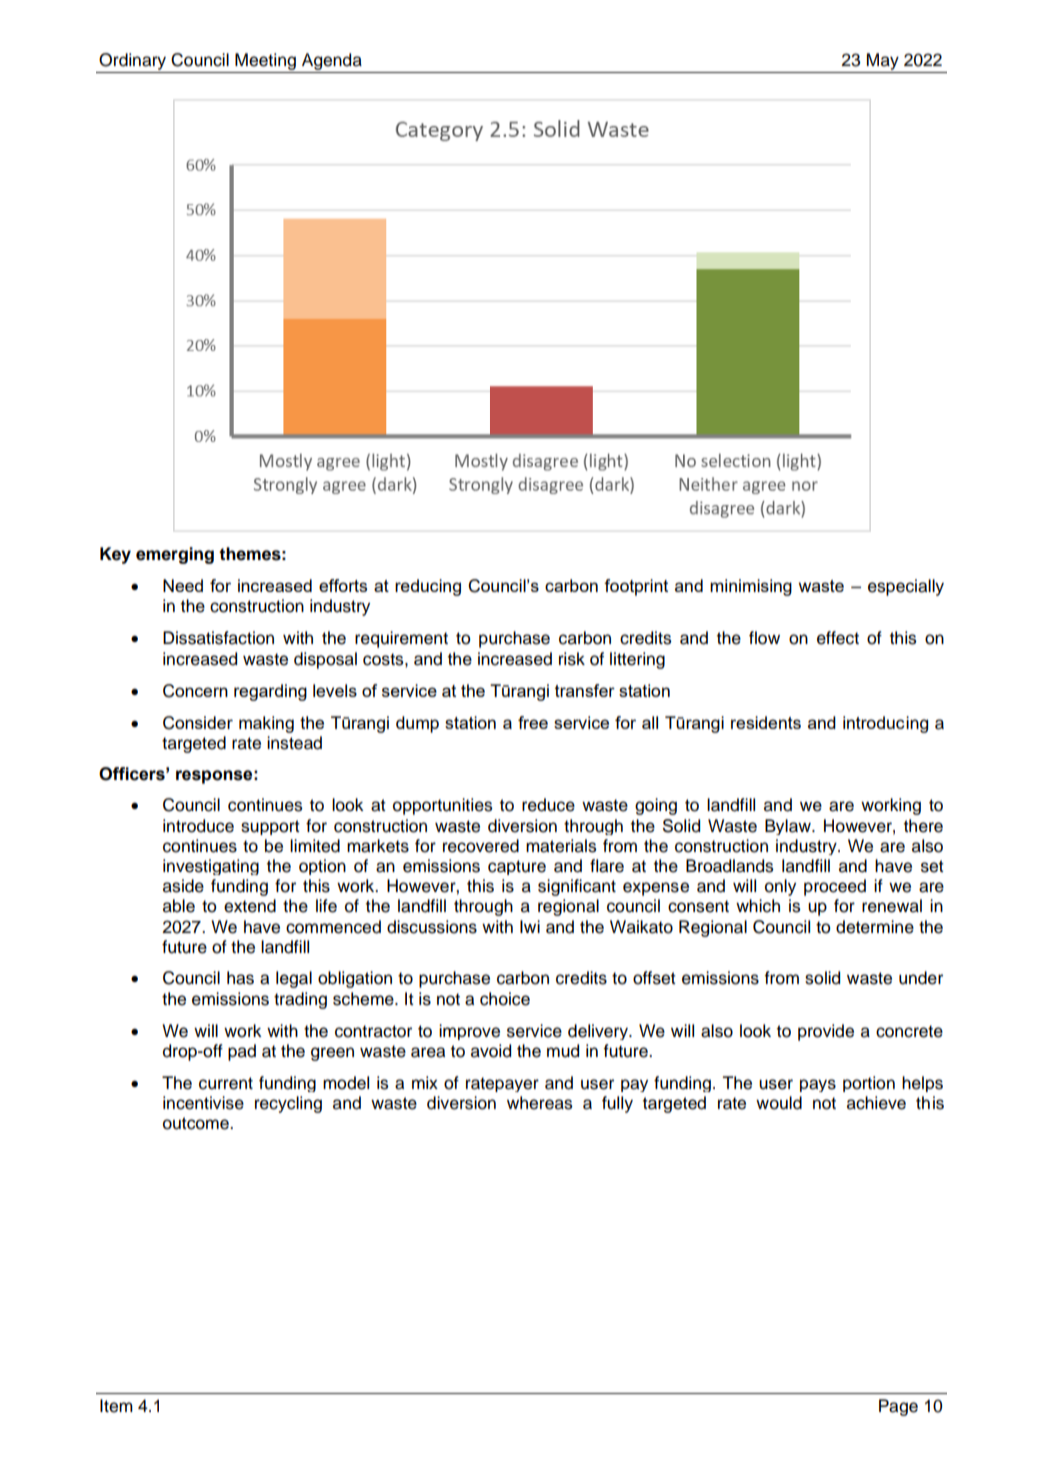 Image resolution: width=1044 pixels, height=1476 pixels. Describe the element at coordinates (332, 61) in the page. I see `Agenda` at that location.
